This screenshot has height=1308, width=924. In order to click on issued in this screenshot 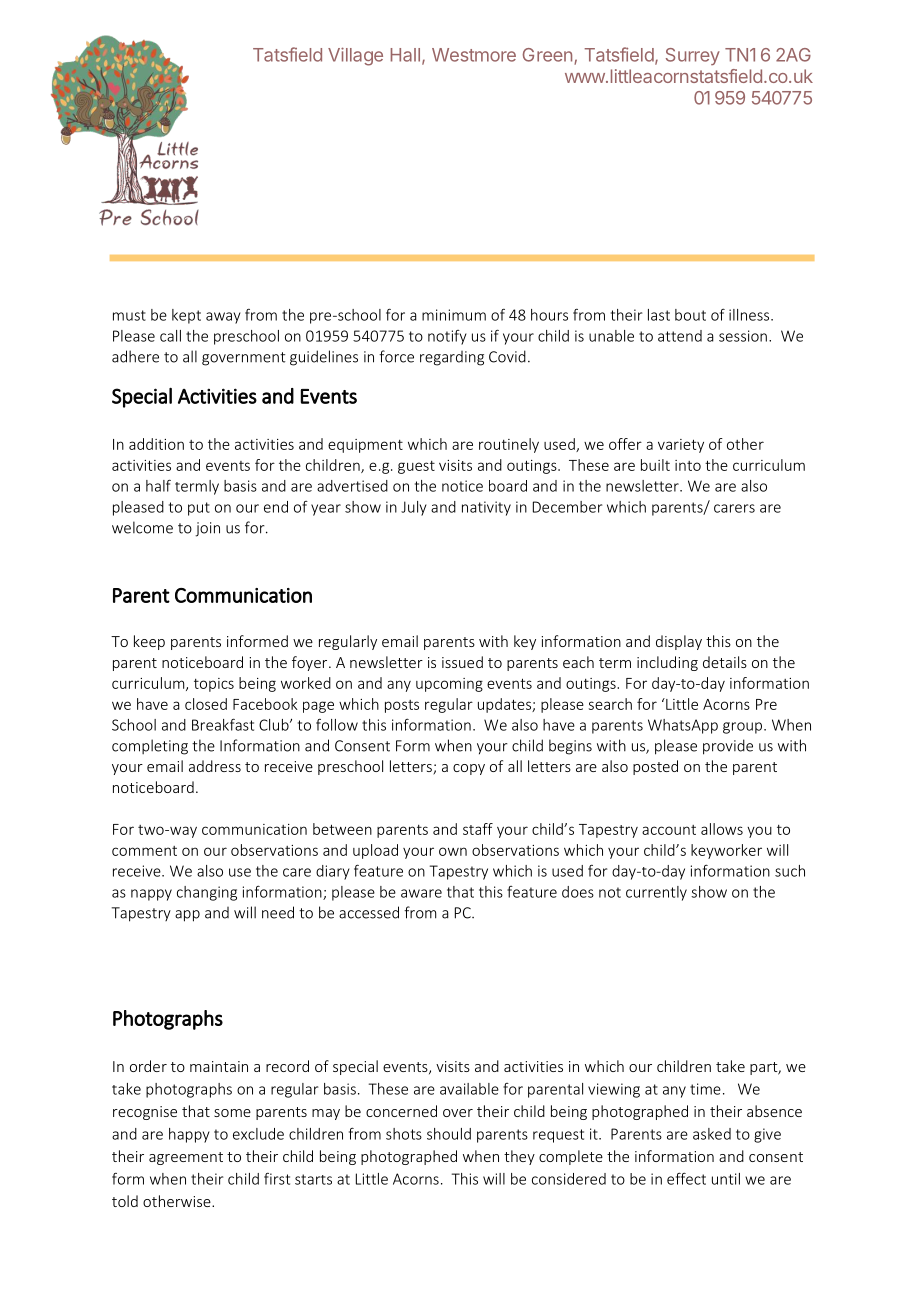, I will do `click(462, 662)`.
